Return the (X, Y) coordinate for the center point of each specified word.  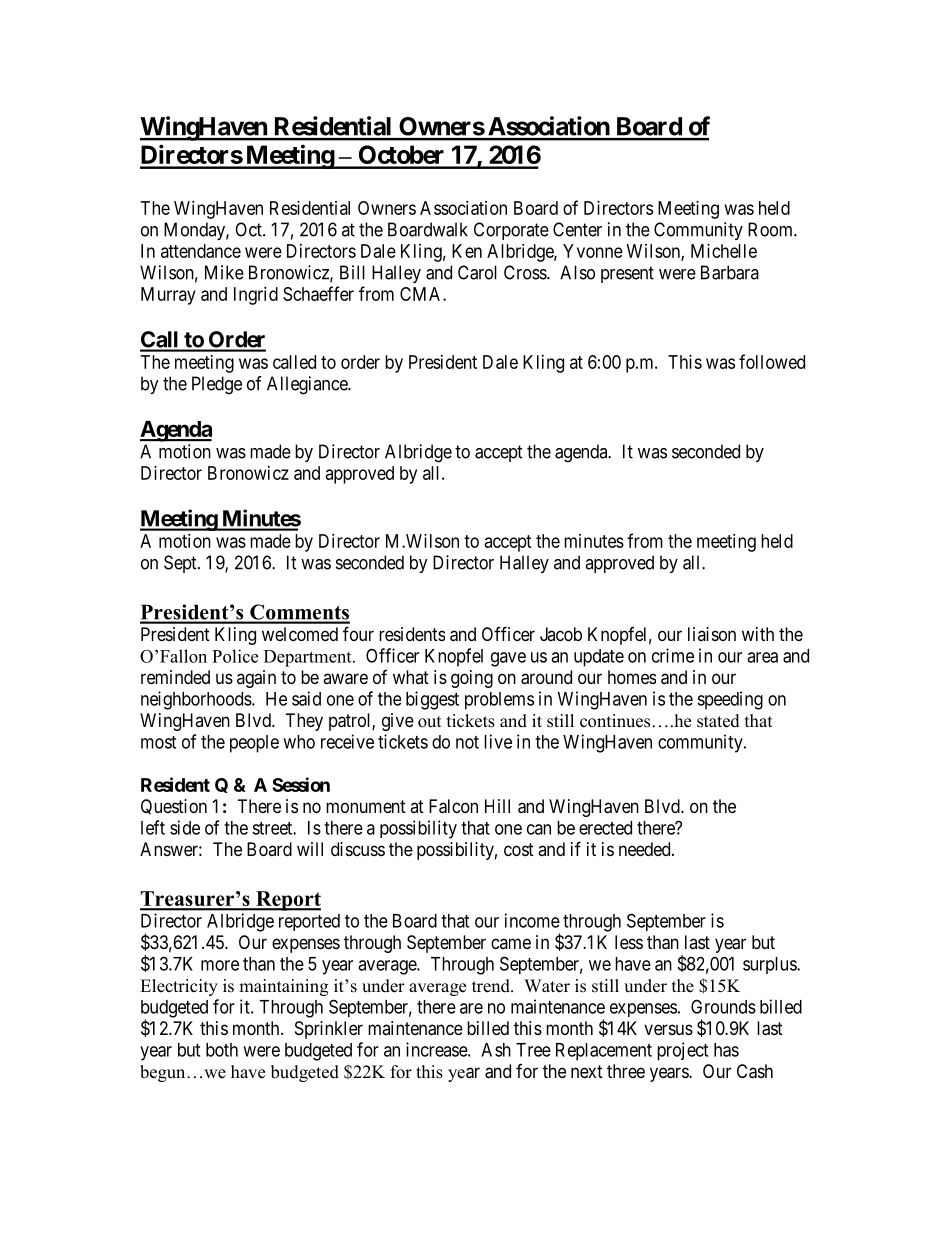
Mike (224, 272)
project (682, 1051)
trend (492, 986)
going (472, 679)
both (222, 1050)
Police (235, 656)
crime (673, 655)
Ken (467, 251)
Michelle (724, 251)
